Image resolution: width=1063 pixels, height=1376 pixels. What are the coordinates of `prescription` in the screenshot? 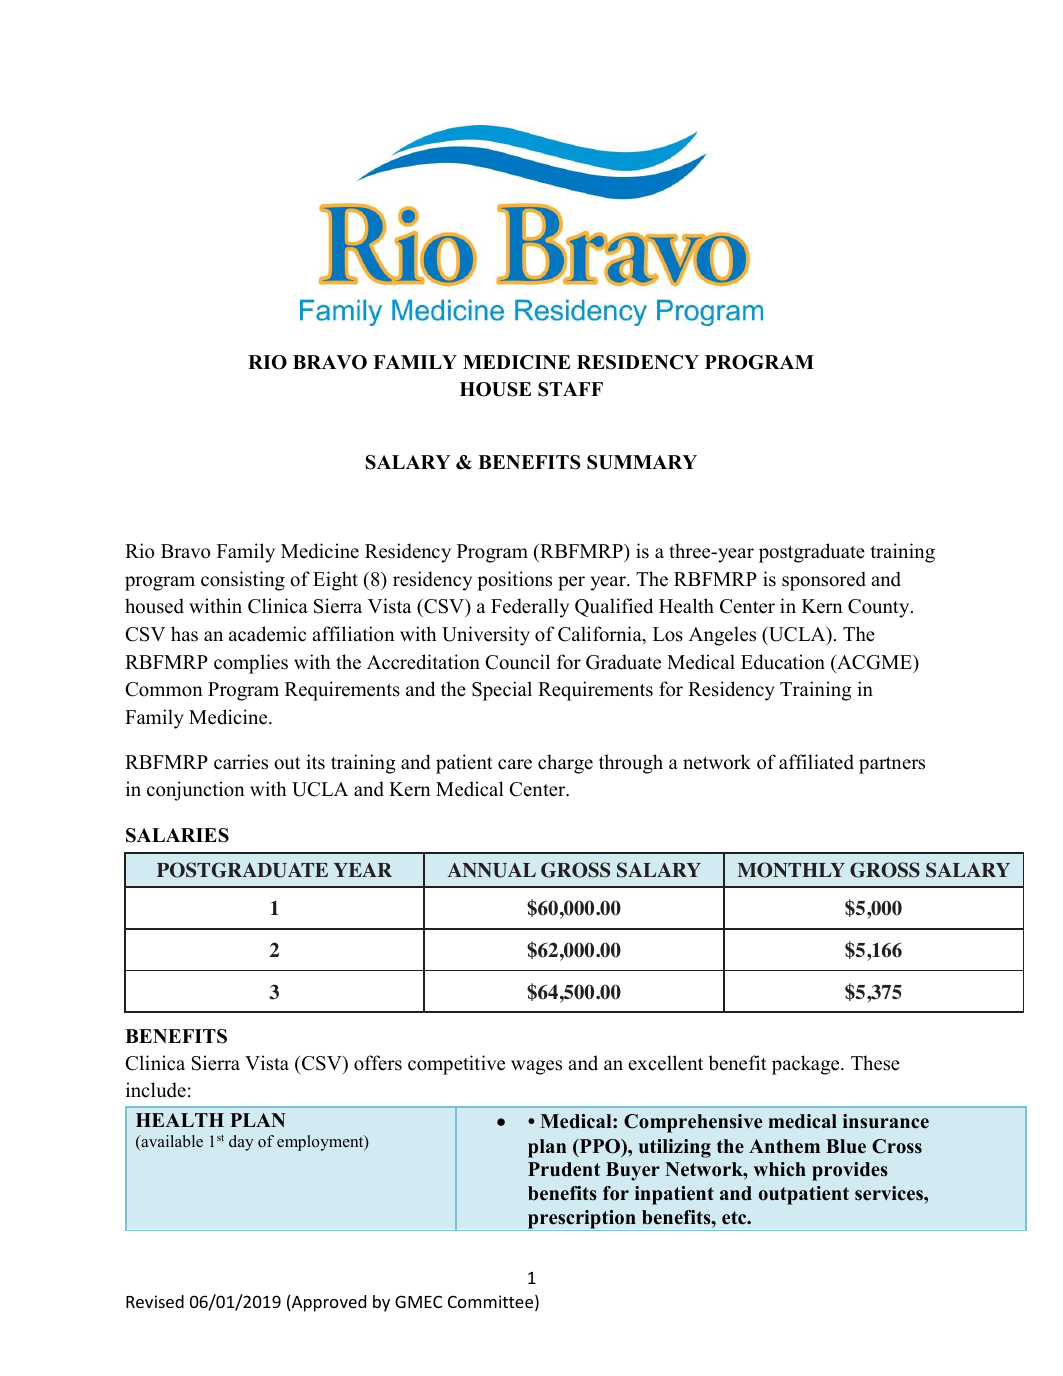 It's located at (582, 1220).
